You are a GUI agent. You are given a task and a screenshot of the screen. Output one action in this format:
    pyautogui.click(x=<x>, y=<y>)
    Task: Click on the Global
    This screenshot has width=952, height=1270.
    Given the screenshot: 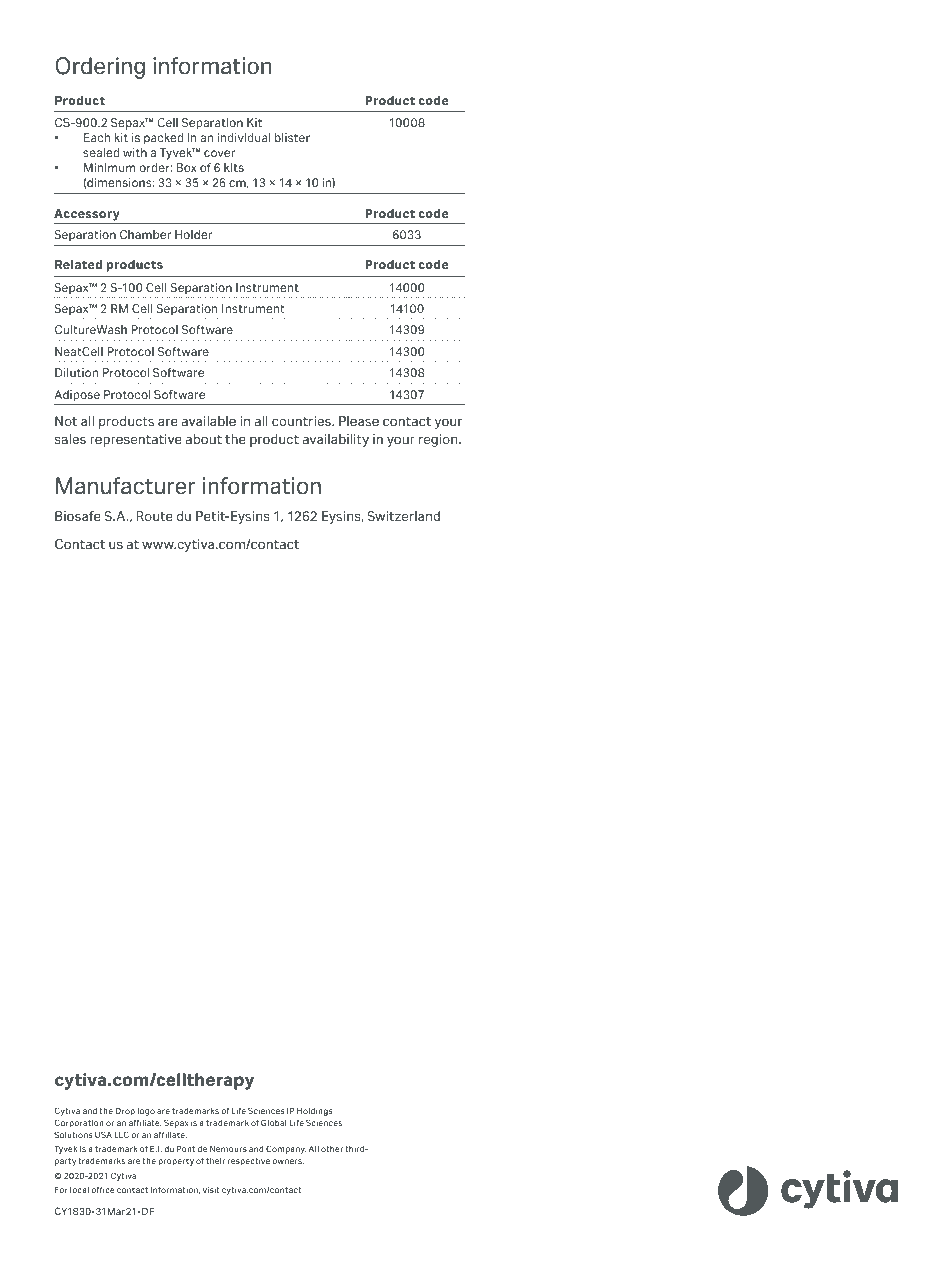 What is the action you would take?
    pyautogui.click(x=273, y=1122)
